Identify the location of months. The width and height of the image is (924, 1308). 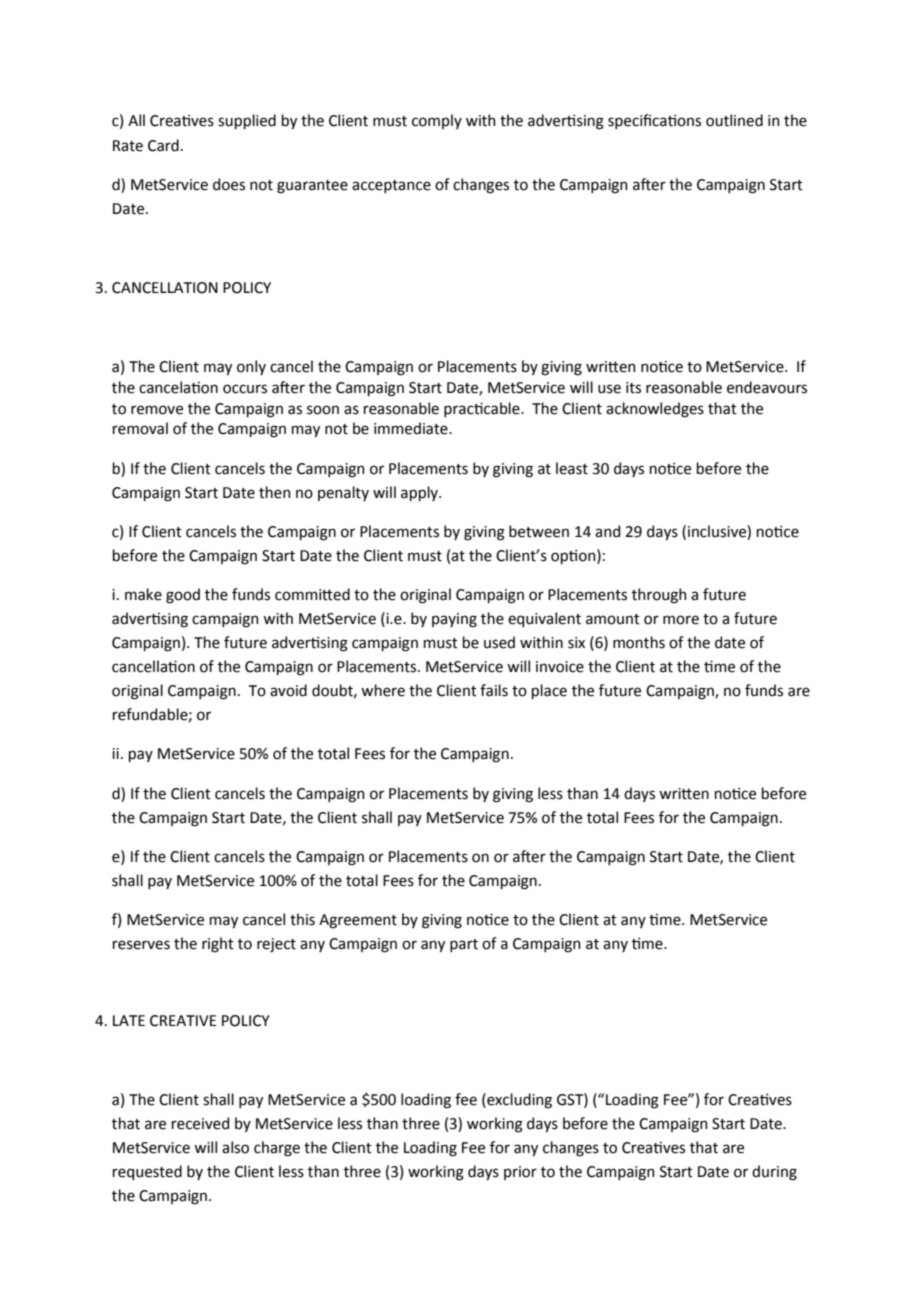
(639, 642).
